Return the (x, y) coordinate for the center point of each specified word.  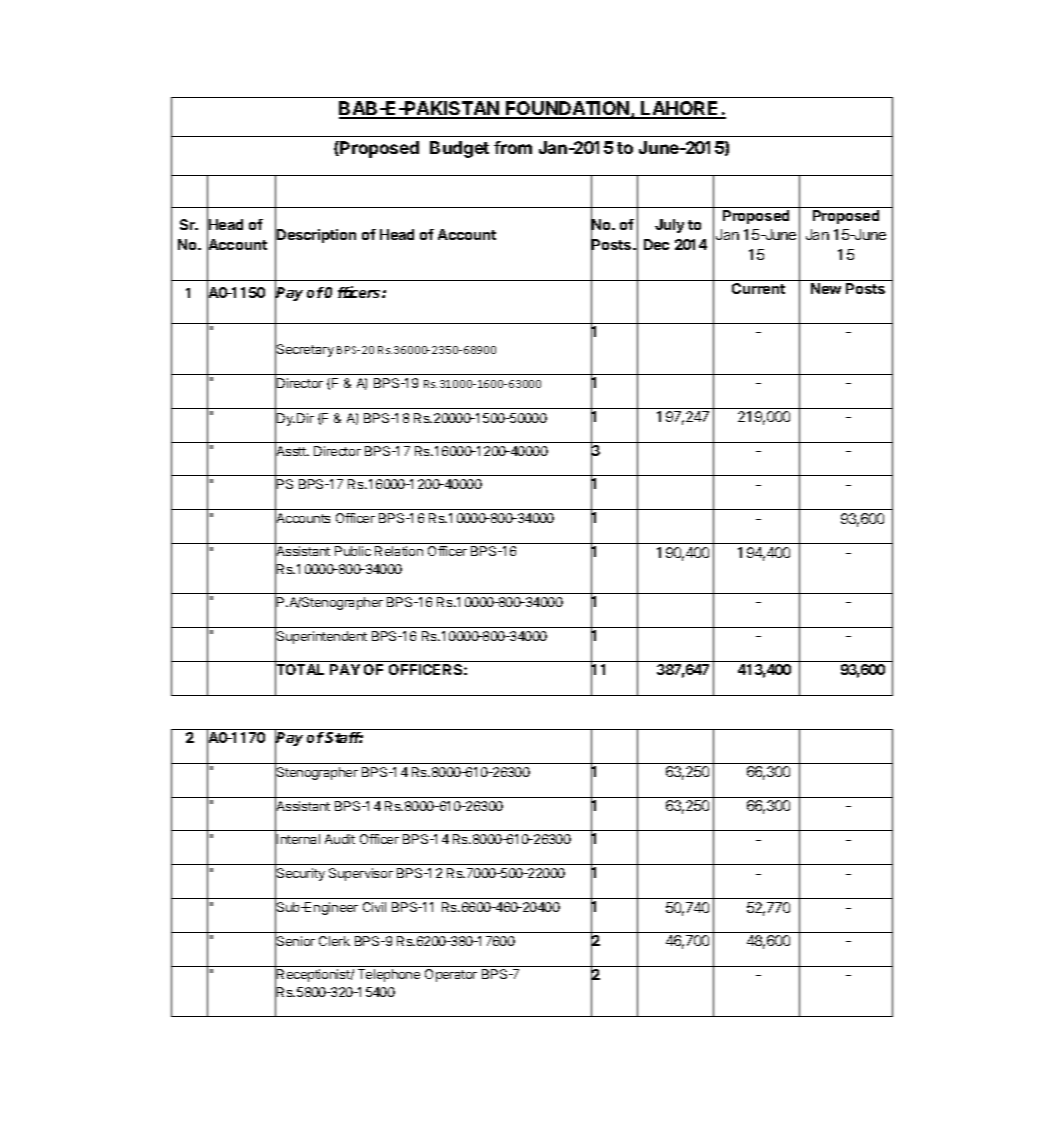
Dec (656, 244)
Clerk (334, 941)
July (669, 226)
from (513, 147)
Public (353, 551)
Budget (459, 149)
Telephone (389, 975)
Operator (451, 975)
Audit (340, 839)
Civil (374, 907)
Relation (399, 551)
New (826, 288)
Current (758, 288)
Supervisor (361, 874)
